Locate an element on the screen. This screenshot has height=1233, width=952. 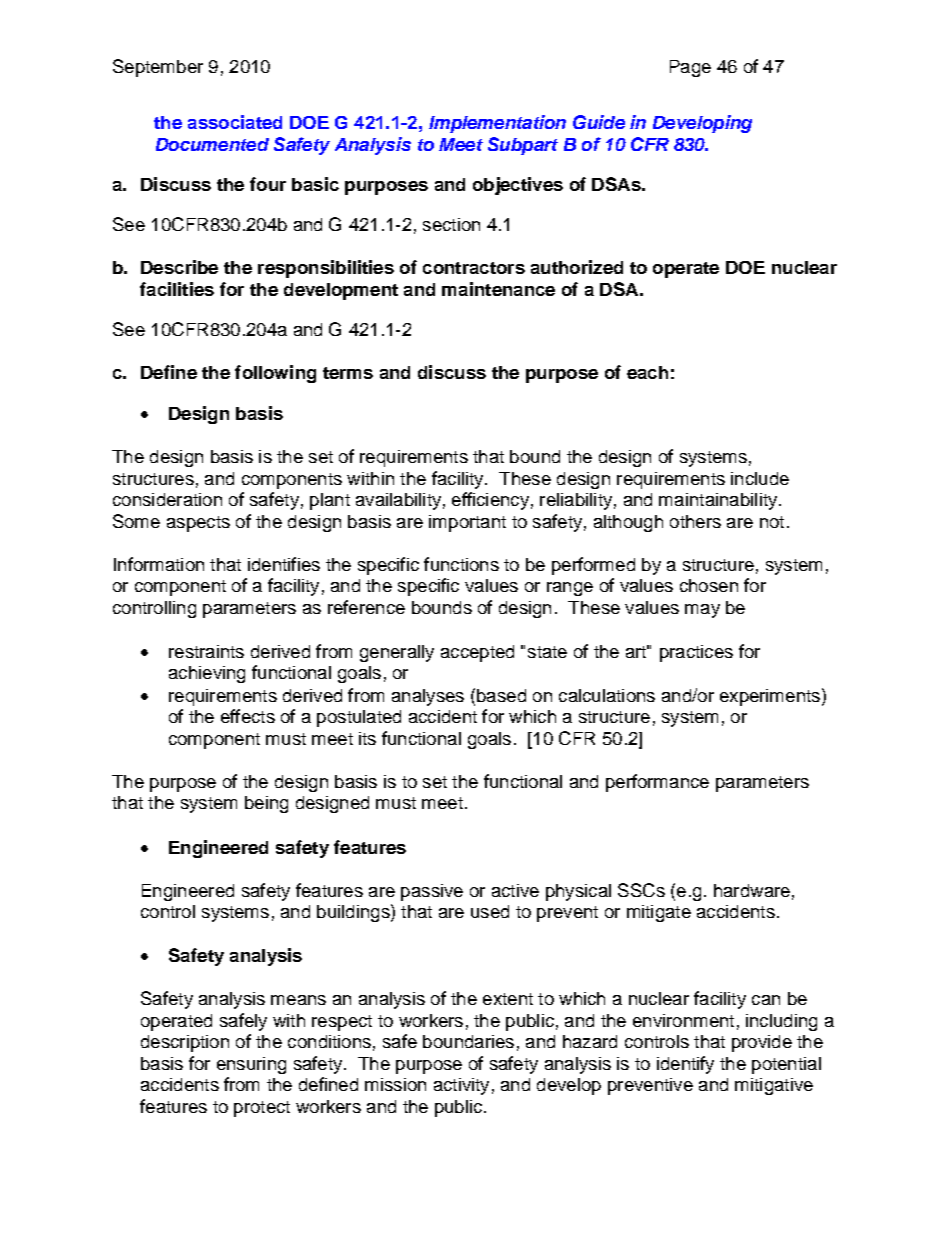
being is located at coordinates (266, 804).
